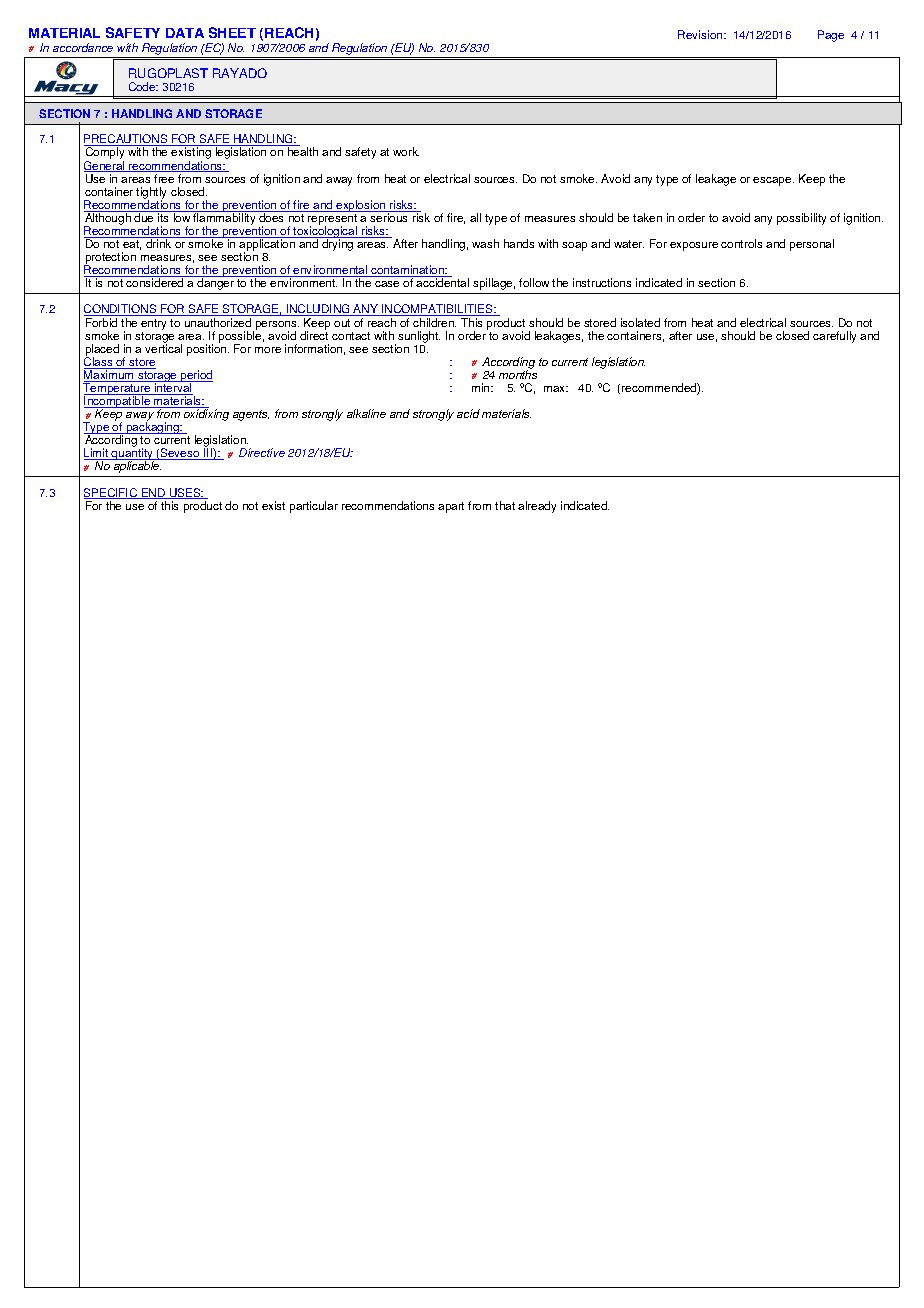 The height and width of the screenshot is (1308, 924). I want to click on Revision, so click(701, 34).
